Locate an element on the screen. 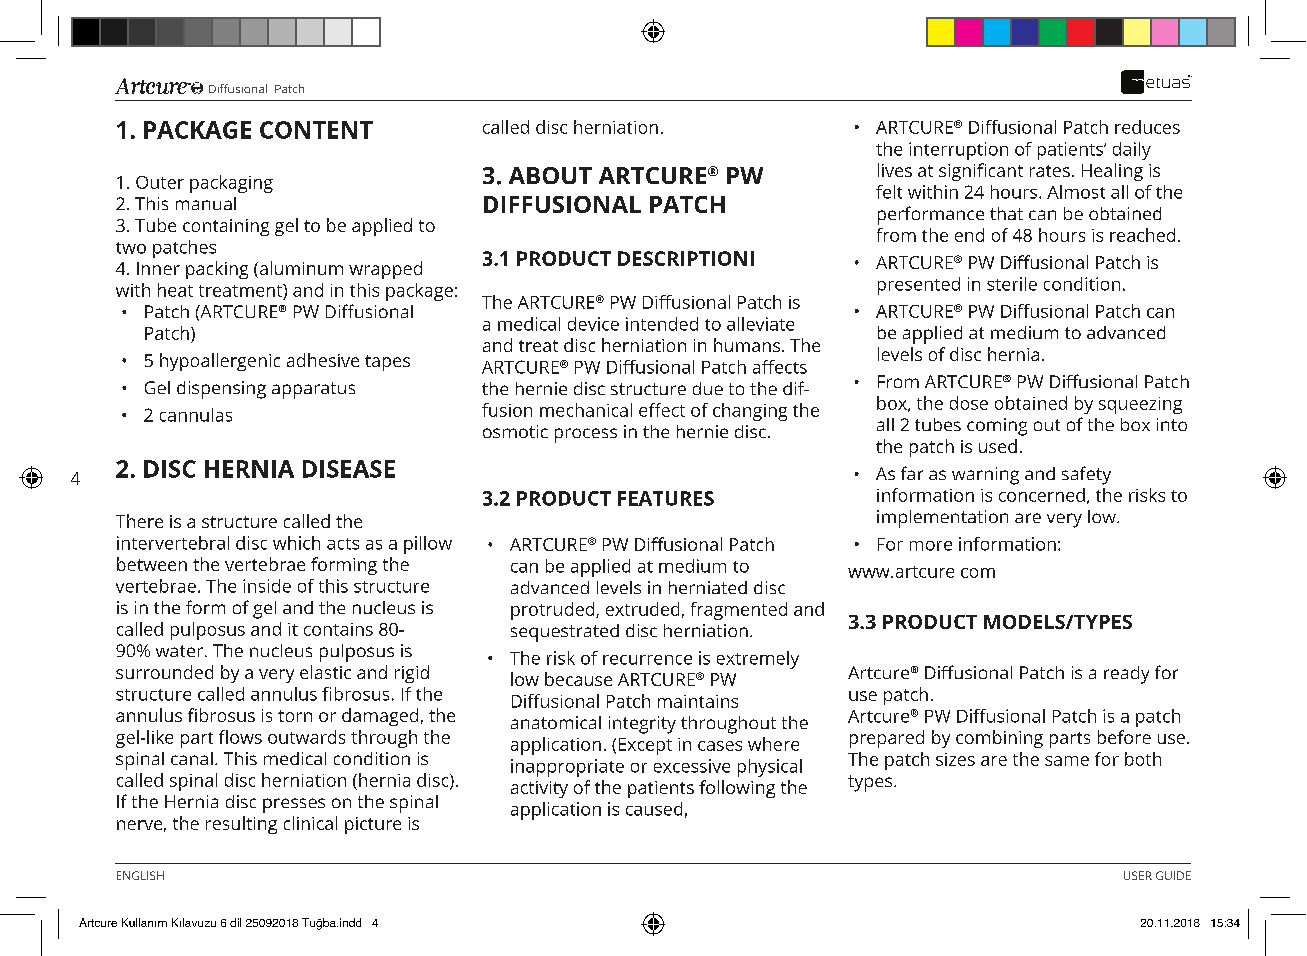 This screenshot has width=1307, height=956. following is located at coordinates (737, 789).
